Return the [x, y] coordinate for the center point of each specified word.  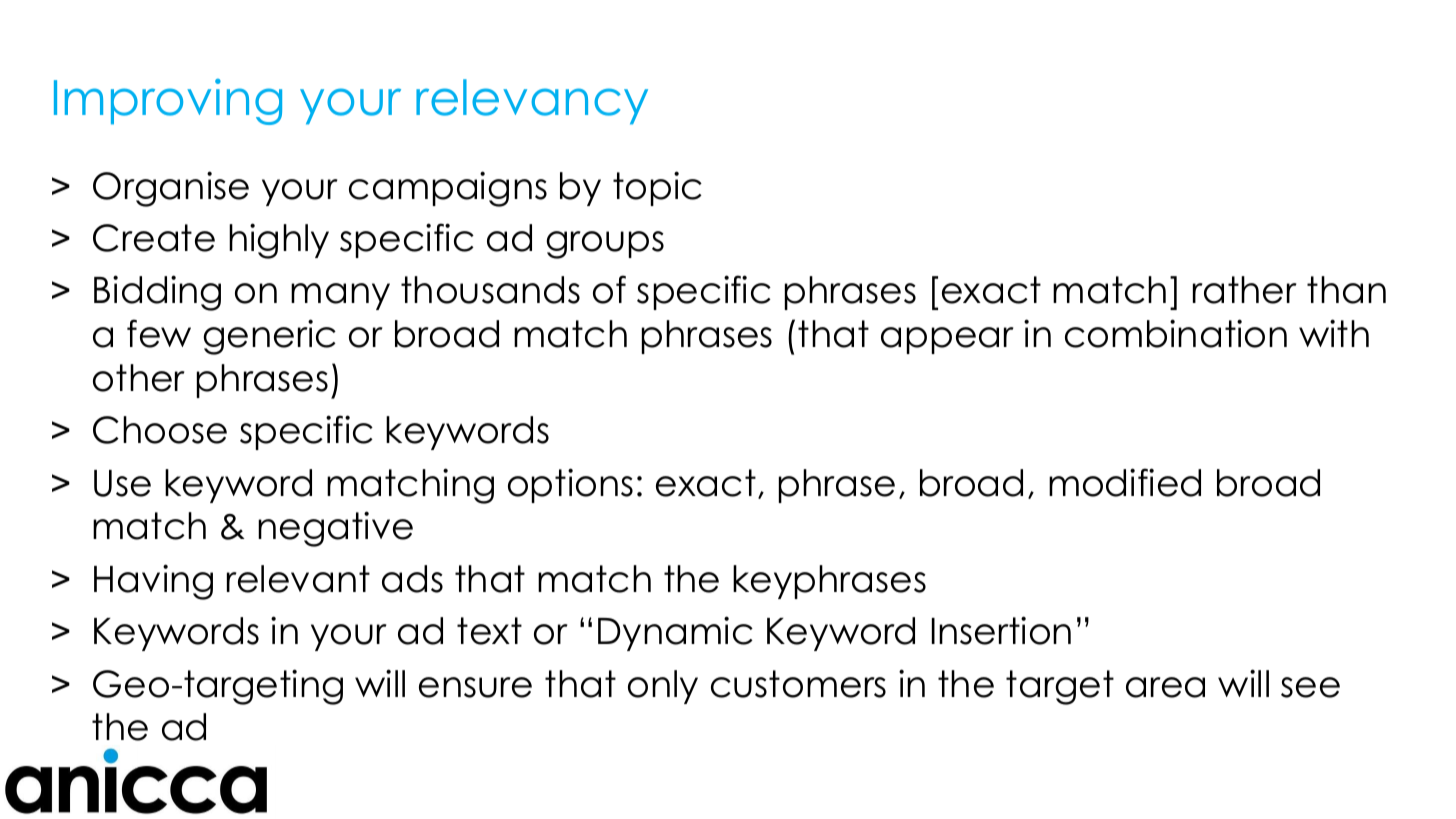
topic [657, 188]
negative [335, 529]
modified [1125, 482]
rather [1245, 290]
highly [279, 241]
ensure [475, 687]
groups [605, 245]
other [139, 378]
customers [798, 684]
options [570, 485]
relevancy [532, 102]
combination [1176, 333]
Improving [168, 102]
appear [947, 340]
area [1165, 687]
